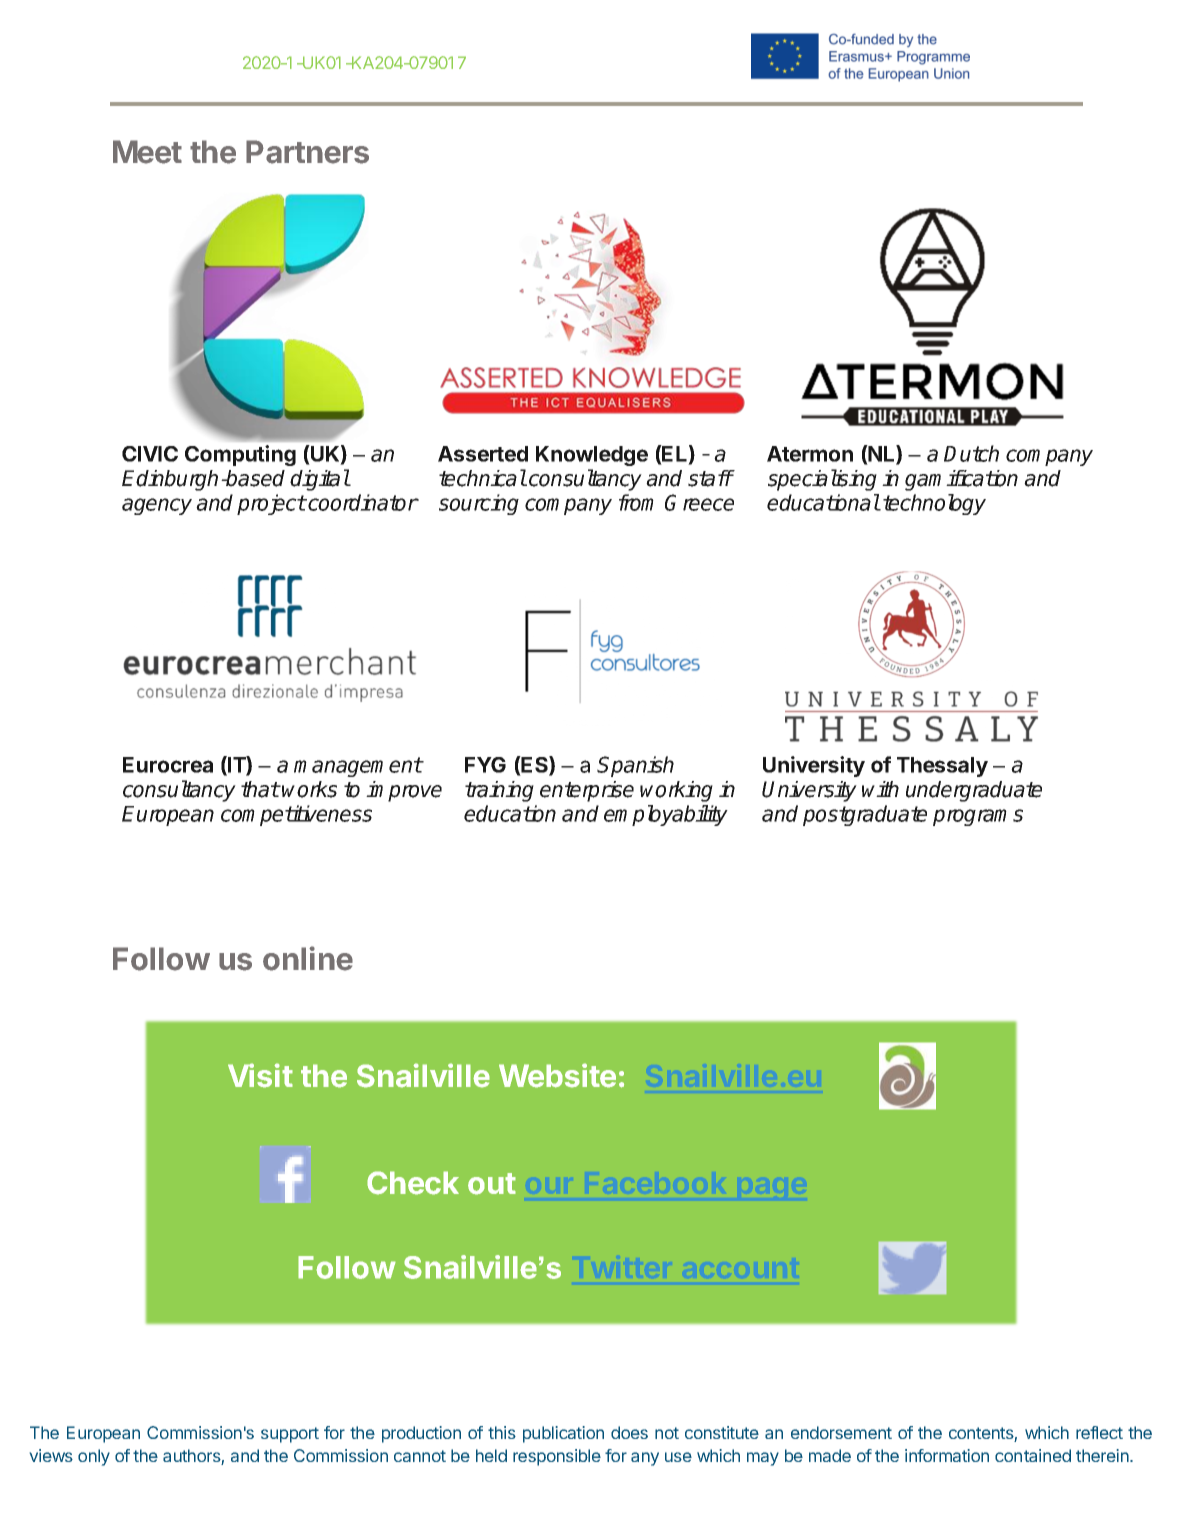  What do you see at coordinates (934, 504) in the document?
I see `technology` at bounding box center [934, 504].
